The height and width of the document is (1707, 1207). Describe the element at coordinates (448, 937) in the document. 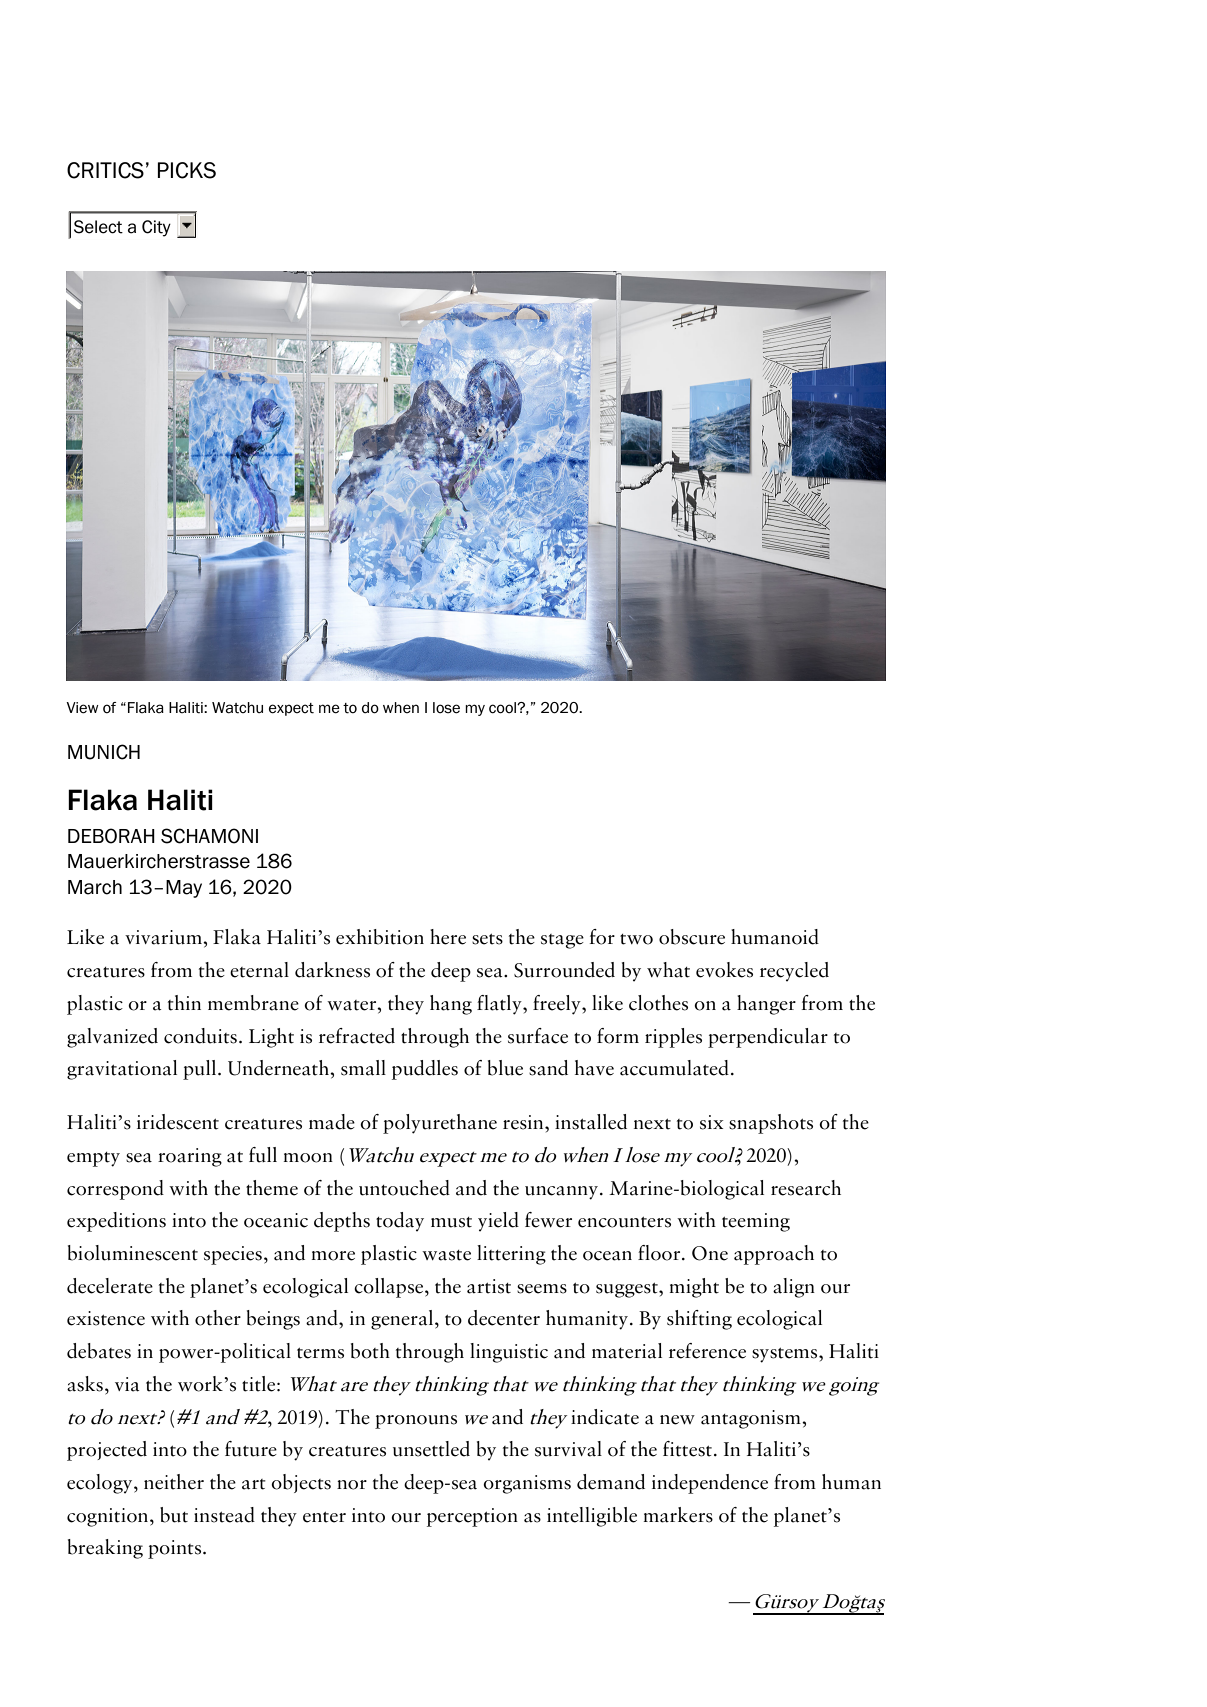

I see `here` at that location.
